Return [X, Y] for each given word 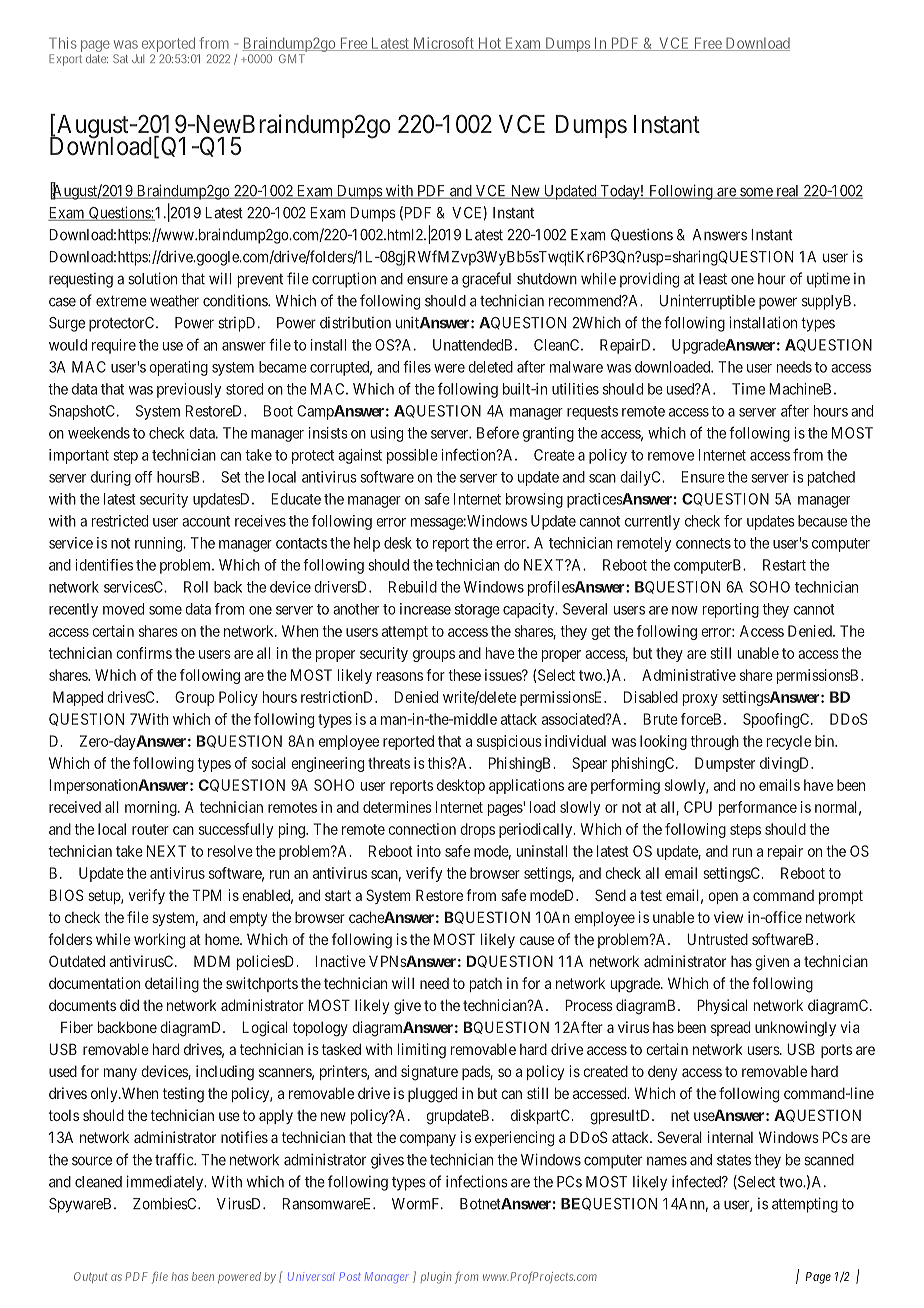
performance [758, 808]
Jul [138, 58]
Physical [722, 1006]
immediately [166, 1183]
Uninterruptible [707, 302]
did [129, 1005]
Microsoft [443, 44]
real [788, 192]
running [159, 544]
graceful [486, 280]
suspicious [509, 742]
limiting [422, 1051]
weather [174, 301]
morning [152, 808]
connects [703, 543]
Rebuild [413, 587]
